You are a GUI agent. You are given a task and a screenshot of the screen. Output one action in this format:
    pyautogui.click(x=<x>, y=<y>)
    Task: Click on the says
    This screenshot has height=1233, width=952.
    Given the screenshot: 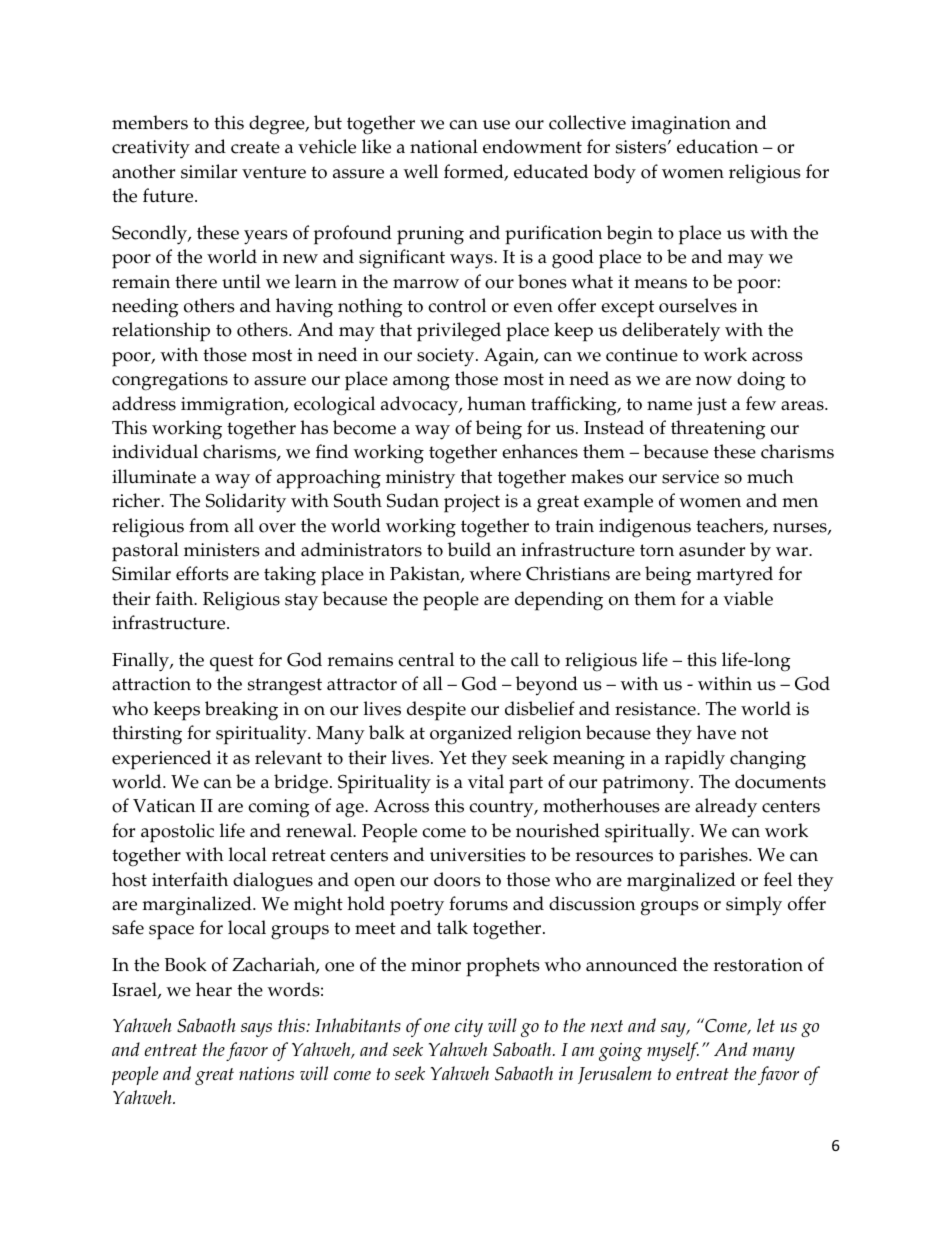 What is the action you would take?
    pyautogui.click(x=256, y=1030)
